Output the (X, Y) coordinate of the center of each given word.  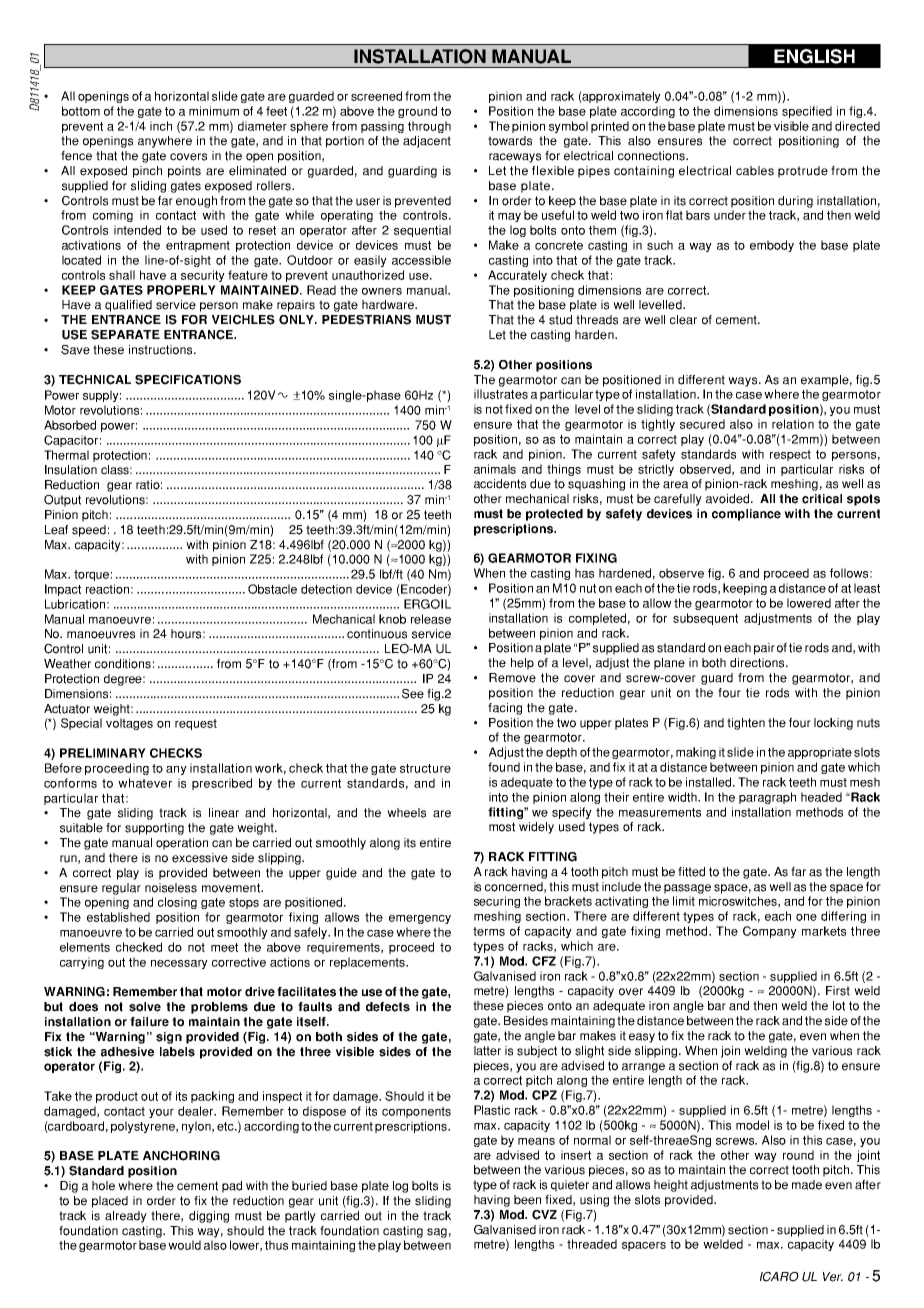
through (429, 127)
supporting (154, 829)
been (527, 1200)
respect (790, 455)
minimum (214, 111)
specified (807, 112)
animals (495, 469)
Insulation (71, 470)
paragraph (767, 798)
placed (110, 1202)
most (502, 827)
